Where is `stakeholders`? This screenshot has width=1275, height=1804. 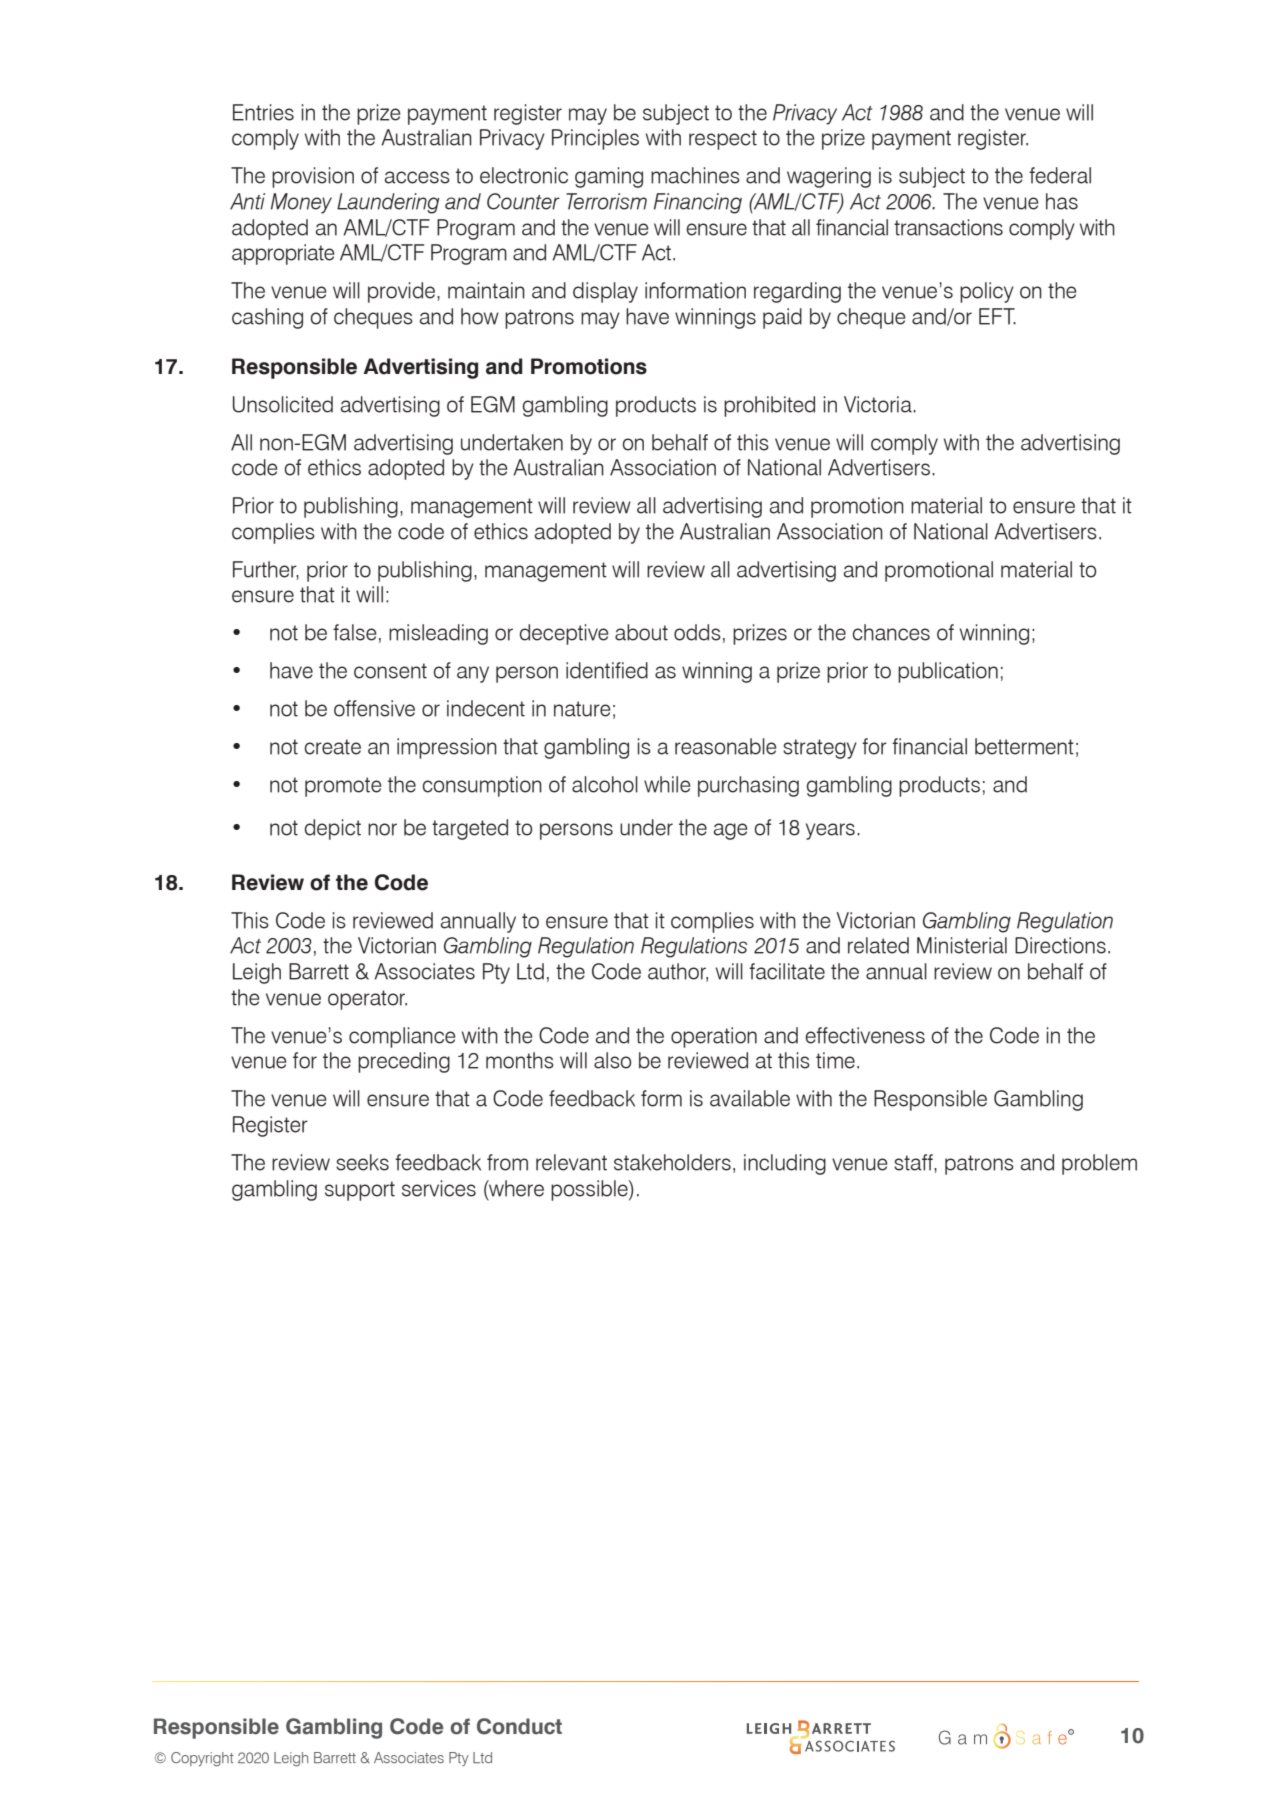
stakeholders is located at coordinates (672, 1162).
